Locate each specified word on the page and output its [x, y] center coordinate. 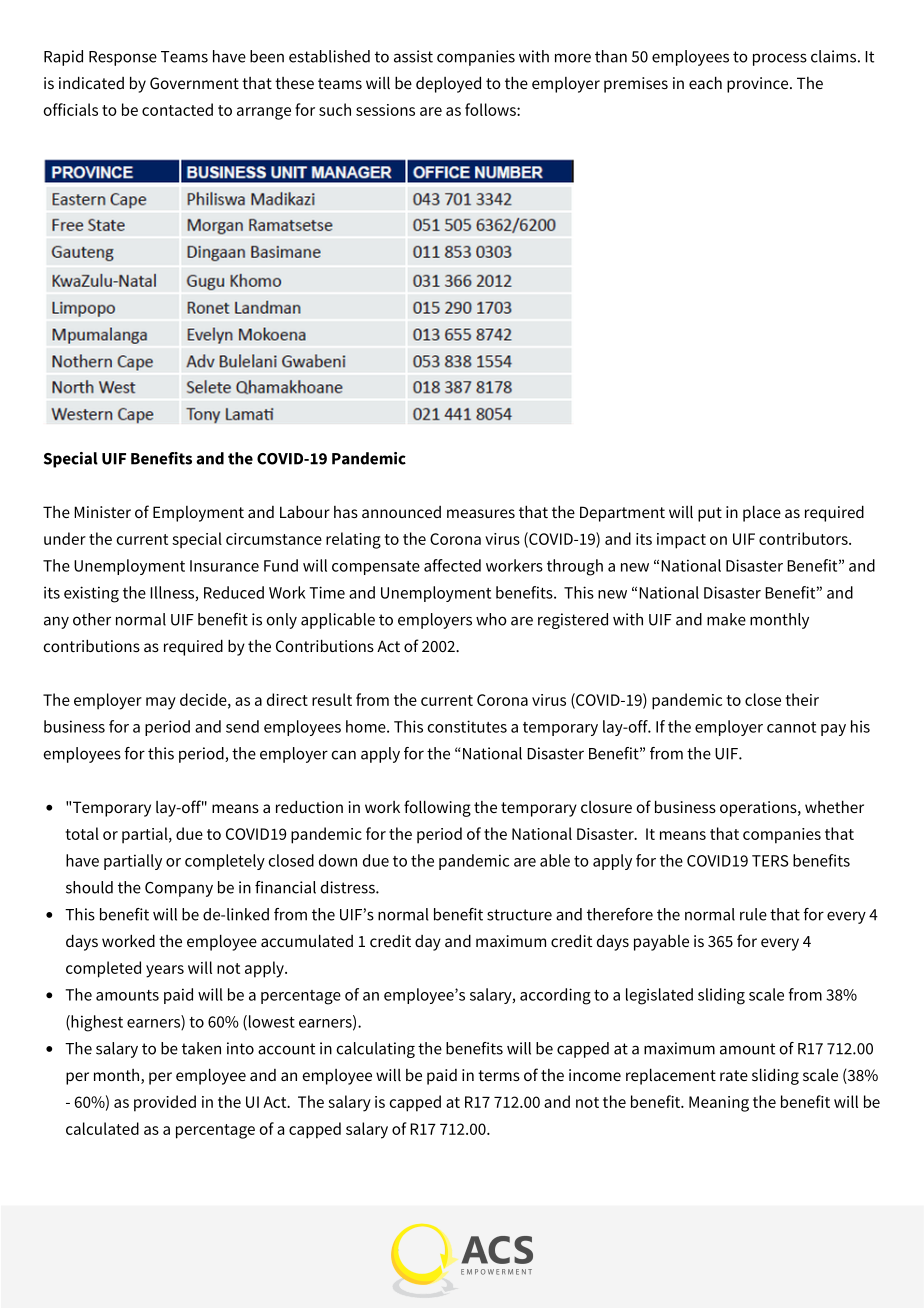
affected [452, 565]
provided [165, 1103]
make [726, 619]
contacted [177, 109]
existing [91, 594]
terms [499, 1075]
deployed [448, 84]
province [759, 85]
